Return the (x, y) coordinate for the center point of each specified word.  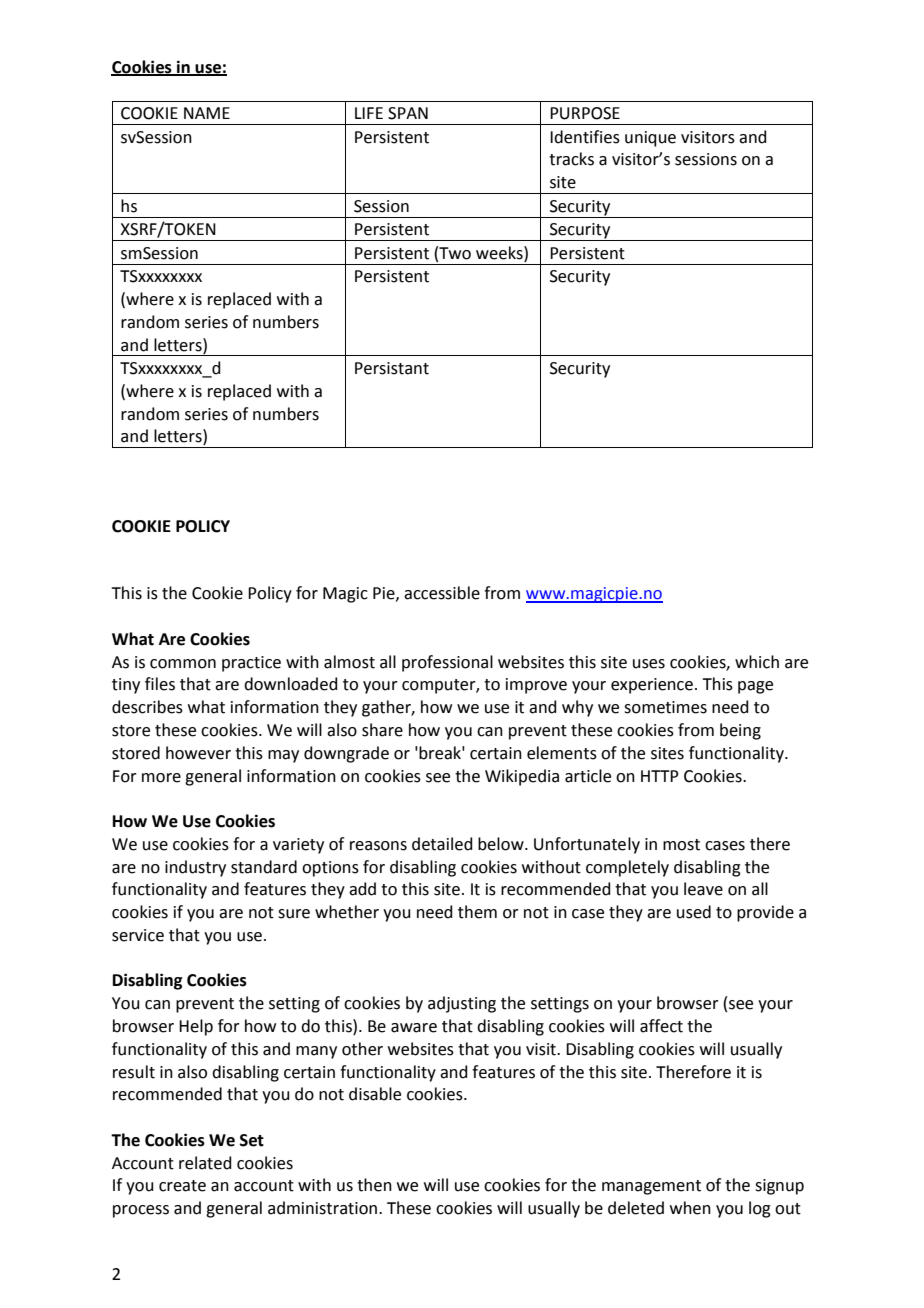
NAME (207, 113)
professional (447, 663)
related (205, 1163)
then (374, 1185)
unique (650, 139)
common (183, 664)
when (690, 1208)
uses (649, 664)
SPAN (408, 113)
